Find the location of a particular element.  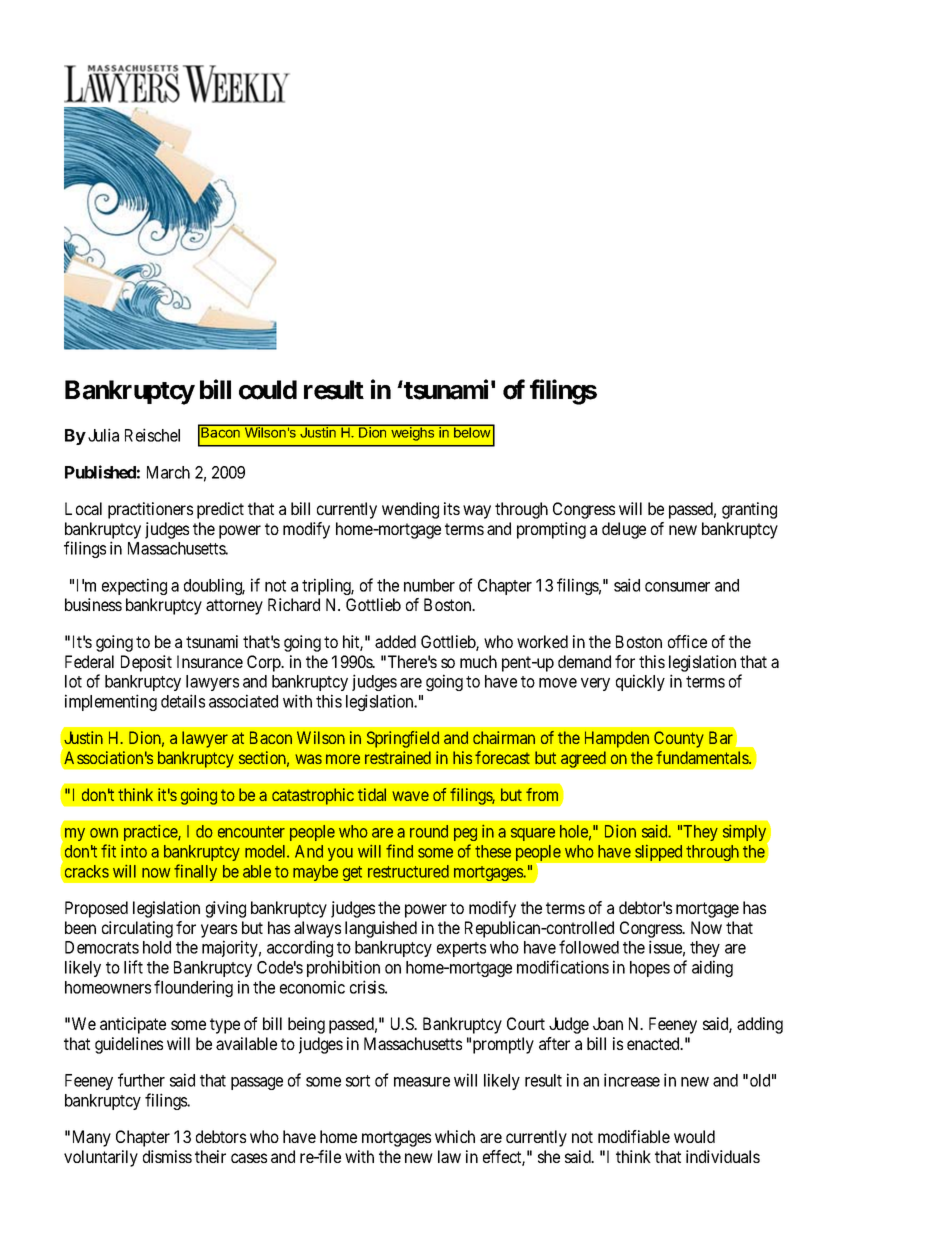

fundamentals is located at coordinates (703, 757).
